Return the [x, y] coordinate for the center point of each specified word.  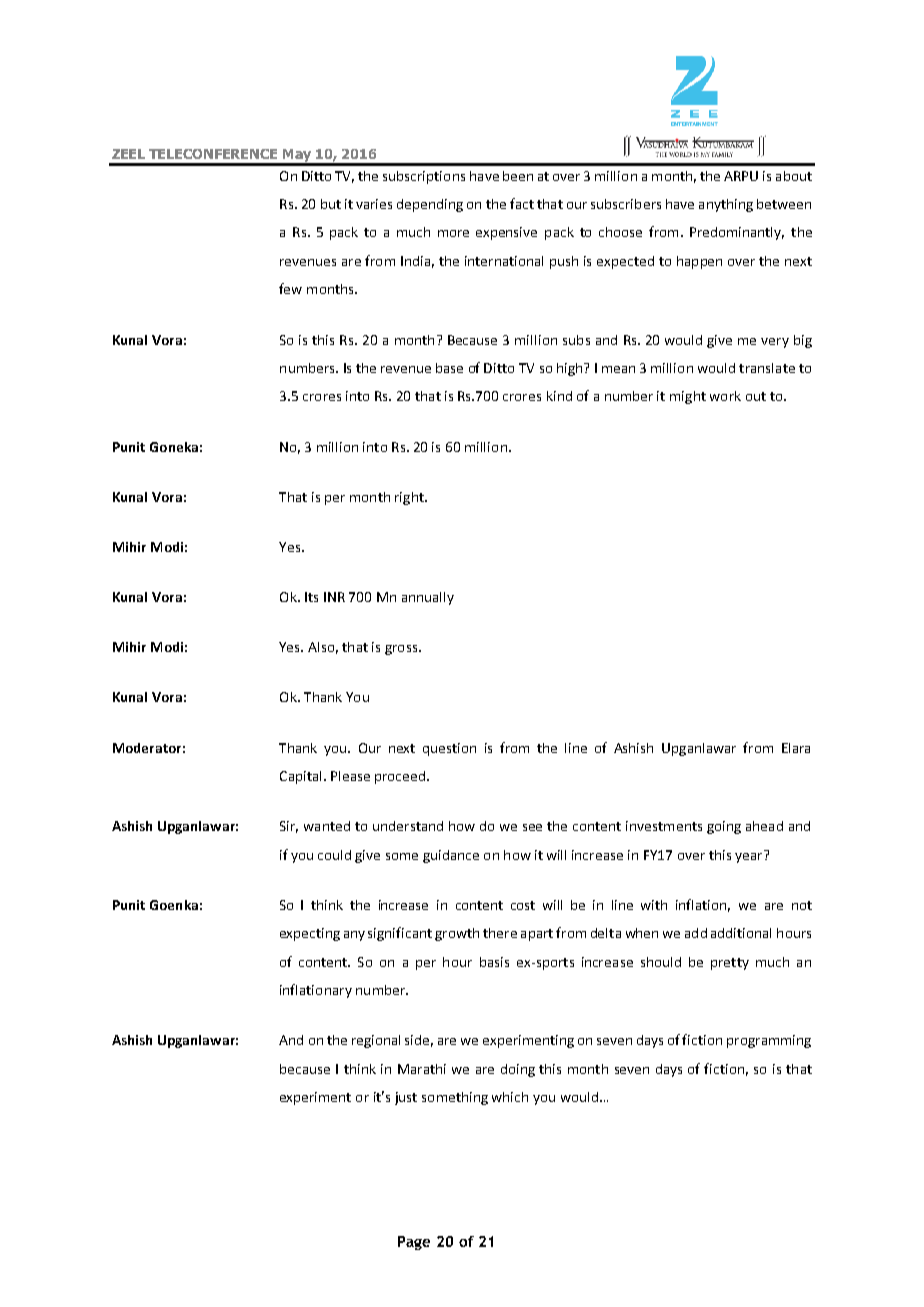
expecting [310, 934]
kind [559, 396]
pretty [730, 964]
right [410, 498]
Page [414, 1243]
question [449, 749]
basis [494, 962]
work [725, 396]
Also [321, 647]
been [518, 176]
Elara [796, 748]
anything [726, 205]
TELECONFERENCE [213, 154]
